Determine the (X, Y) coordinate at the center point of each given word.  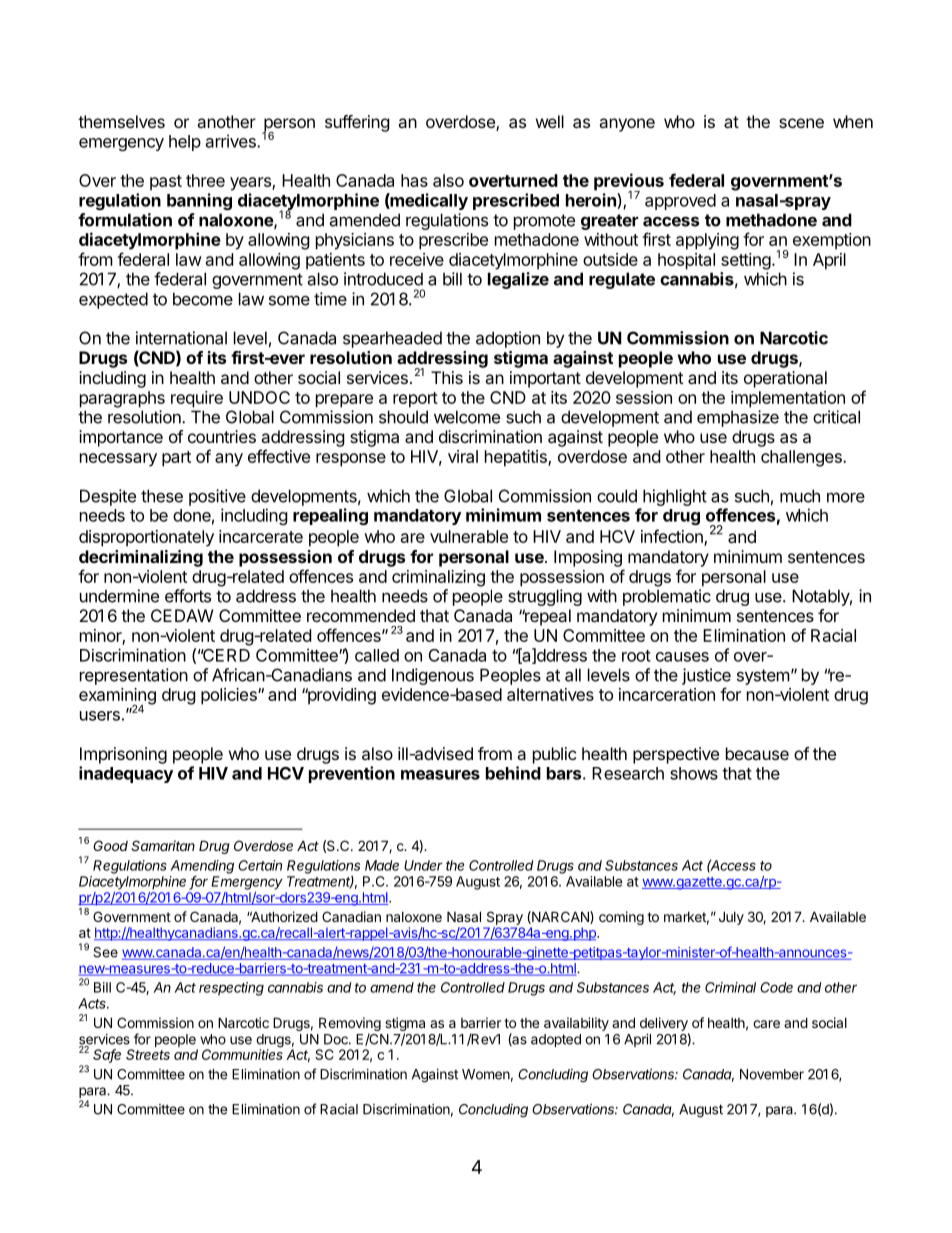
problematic (667, 597)
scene (801, 123)
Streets (148, 1054)
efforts (188, 596)
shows (694, 773)
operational (785, 379)
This (447, 377)
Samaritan (163, 845)
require (197, 399)
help (185, 143)
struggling (545, 597)
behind (513, 773)
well (550, 121)
